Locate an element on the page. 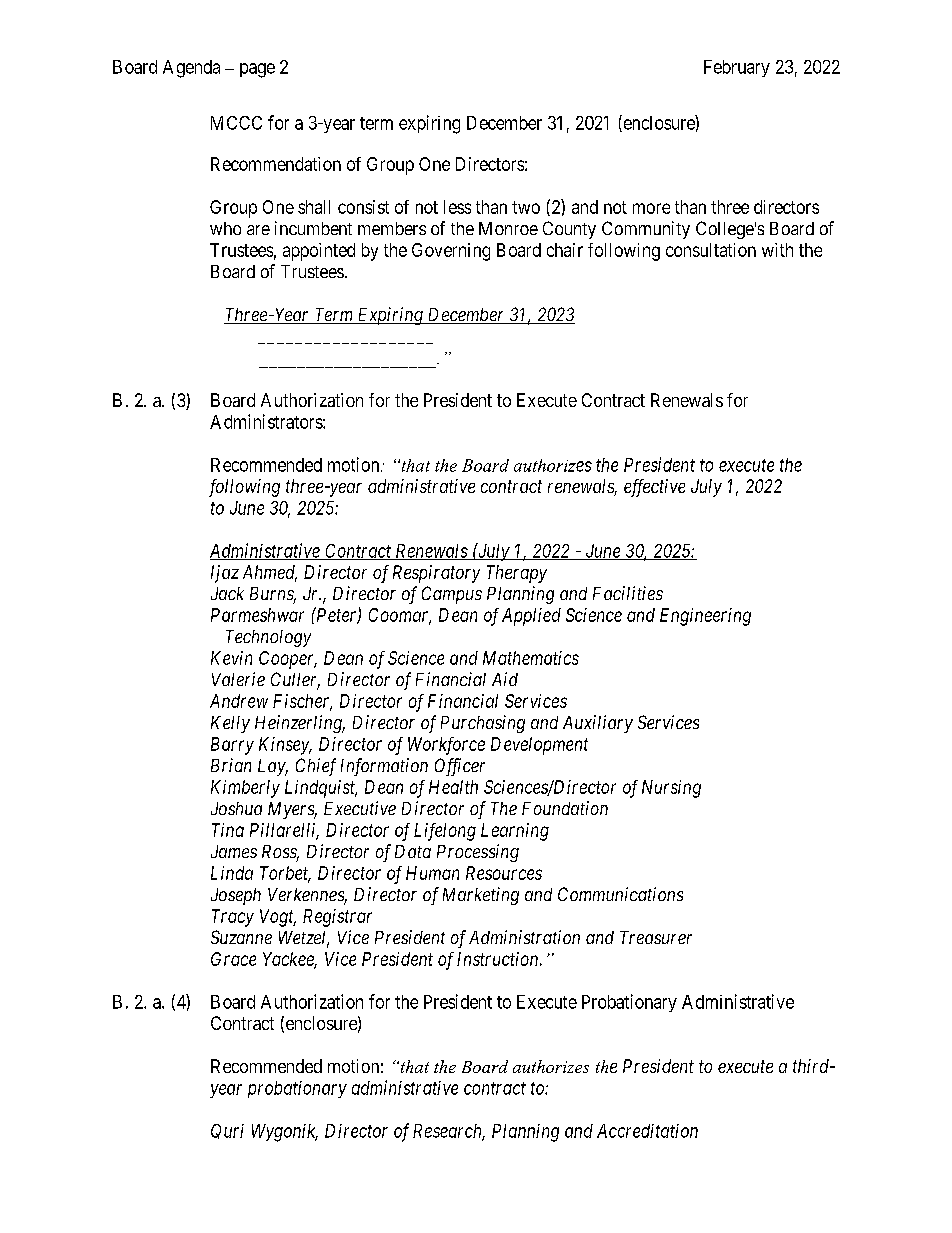 This image has width=952, height=1233. February is located at coordinates (737, 68).
